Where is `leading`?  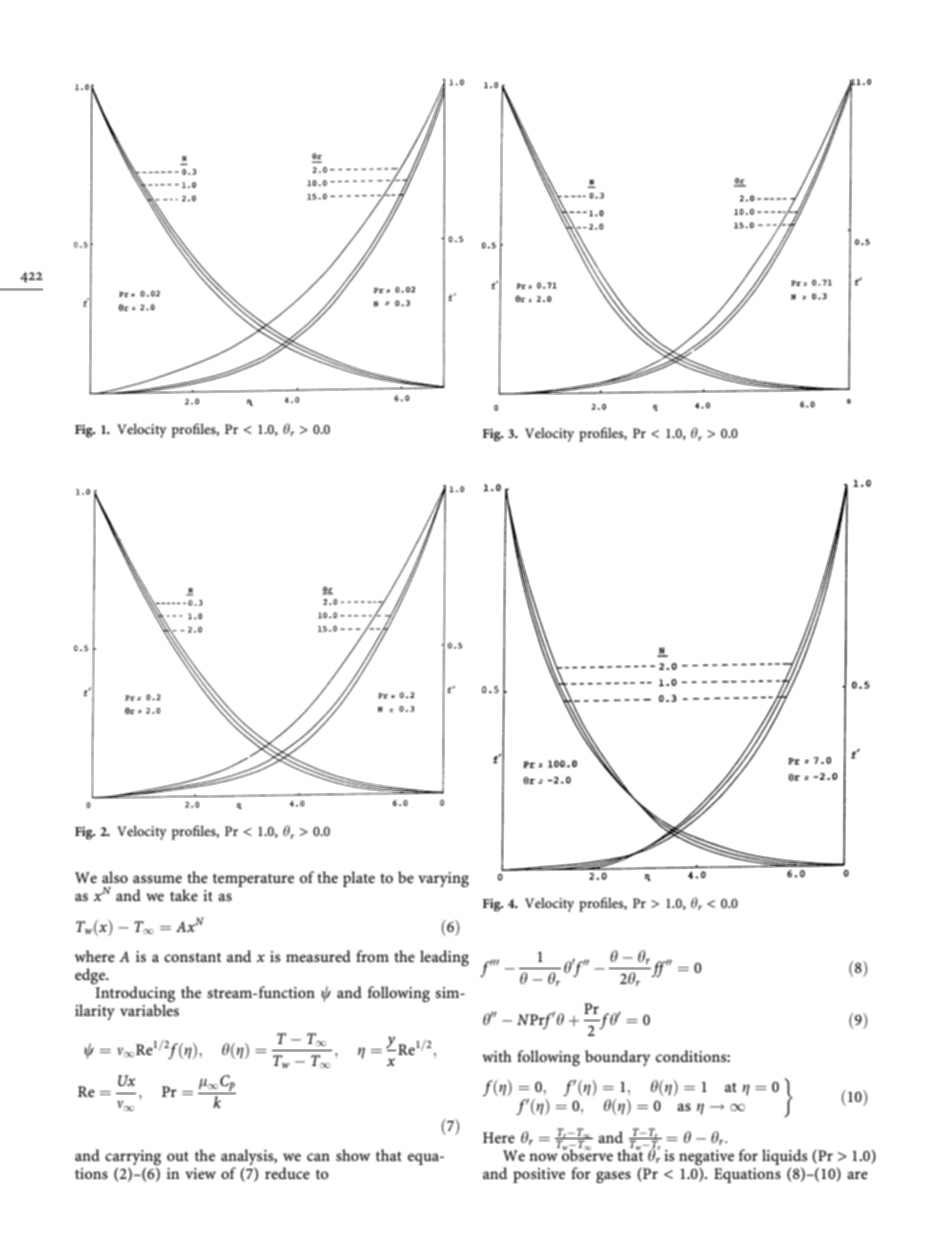 leading is located at coordinates (444, 958).
